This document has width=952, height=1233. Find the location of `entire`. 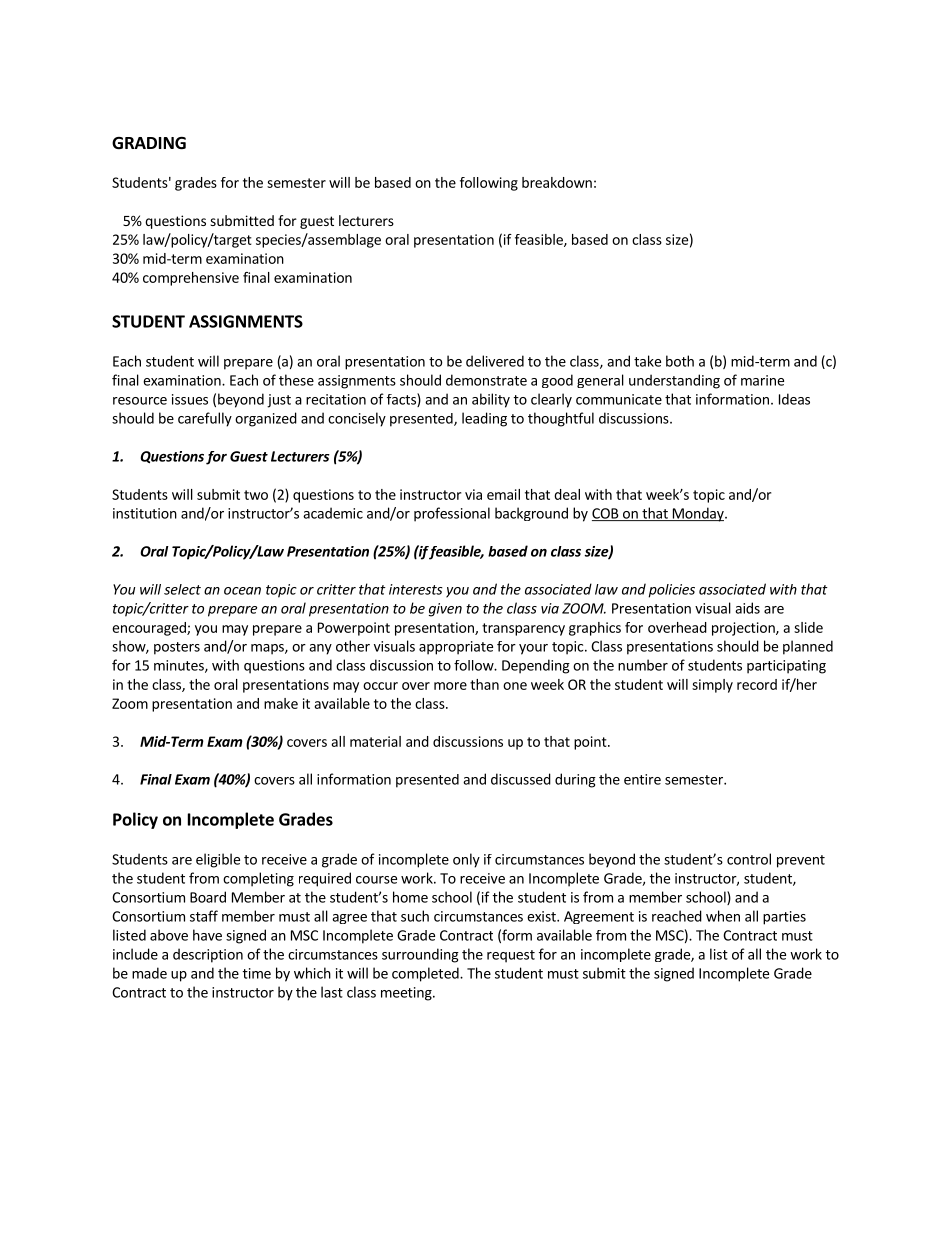

entire is located at coordinates (642, 779).
